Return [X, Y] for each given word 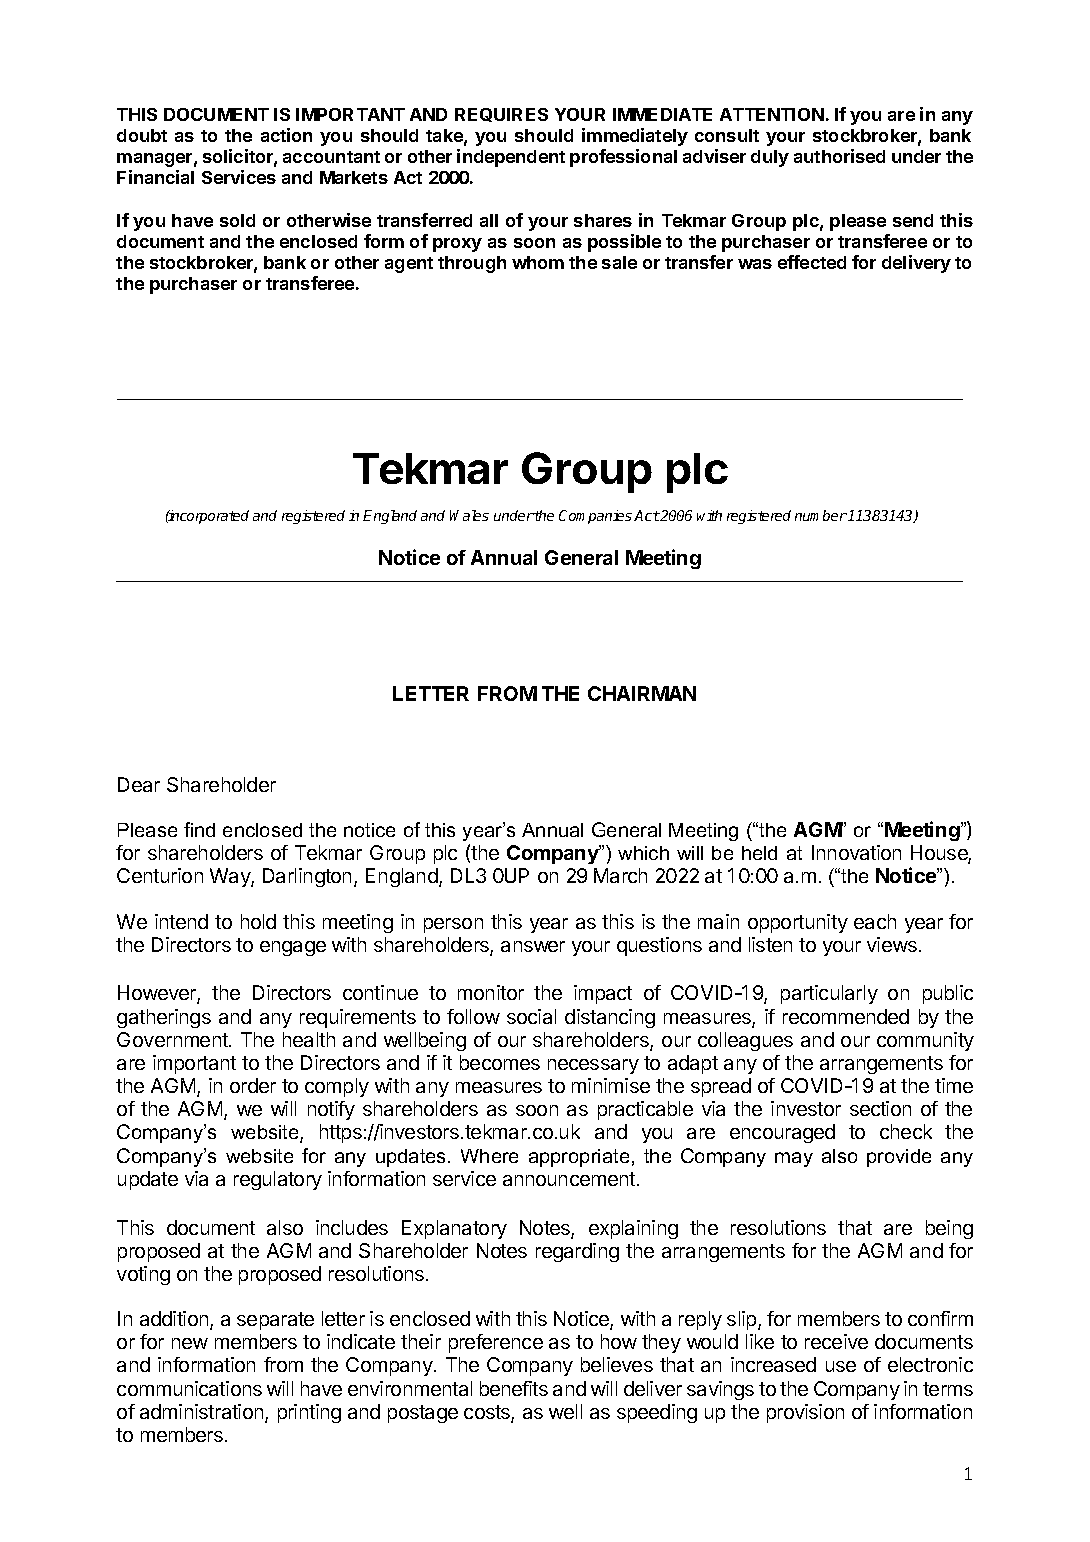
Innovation [856, 852]
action [286, 135]
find [199, 829]
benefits [514, 1388]
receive [836, 1341]
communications [189, 1388]
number [821, 515]
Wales [469, 515]
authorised [839, 156]
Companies [595, 517]
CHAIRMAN [642, 693]
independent [511, 158]
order [253, 1085]
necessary [593, 1066]
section [880, 1108]
